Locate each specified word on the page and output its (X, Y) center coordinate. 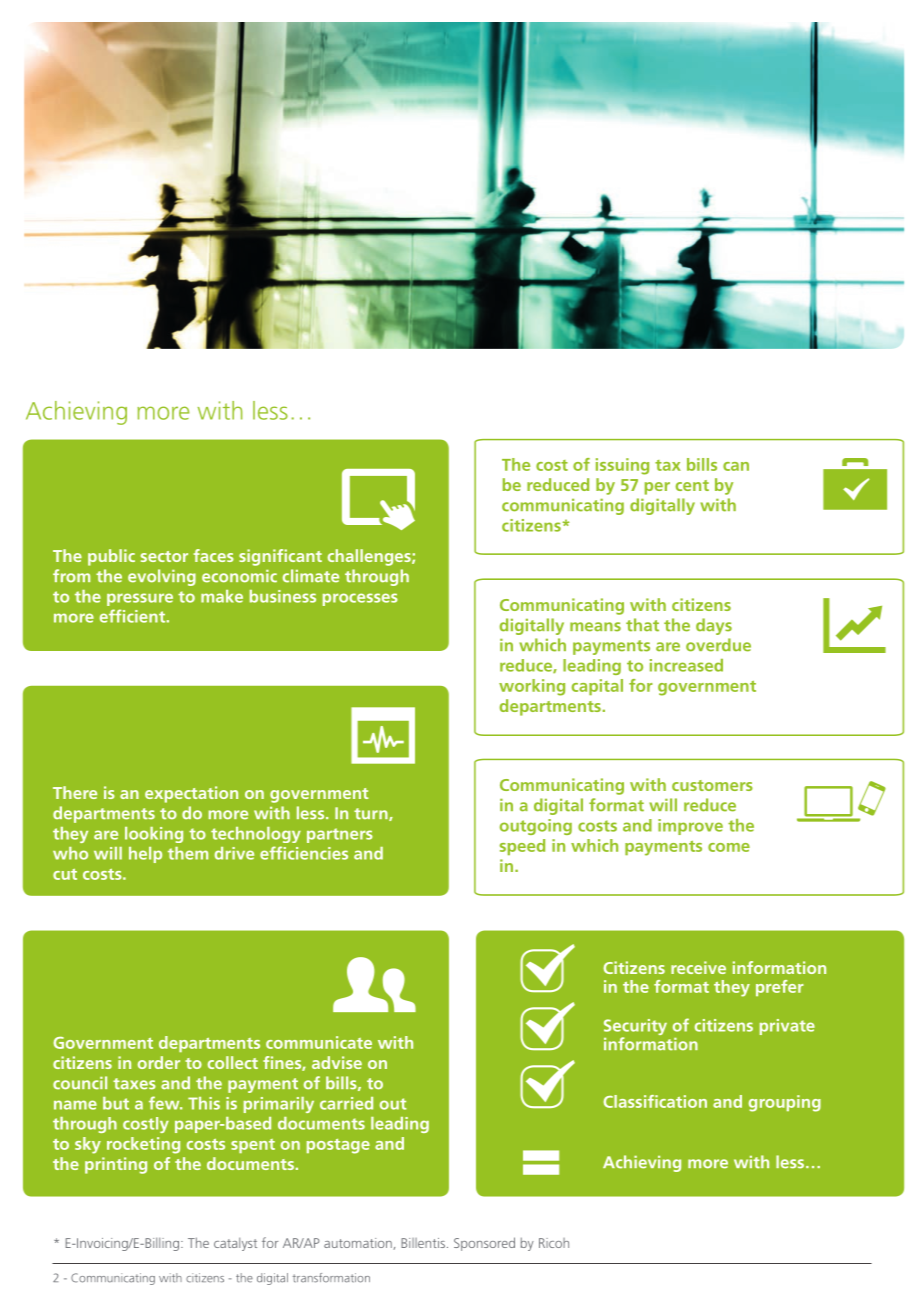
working (532, 687)
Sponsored (484, 1244)
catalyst (235, 1244)
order (159, 1062)
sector (164, 556)
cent (692, 485)
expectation (191, 794)
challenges (370, 557)
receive (698, 967)
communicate (319, 1042)
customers (712, 785)
